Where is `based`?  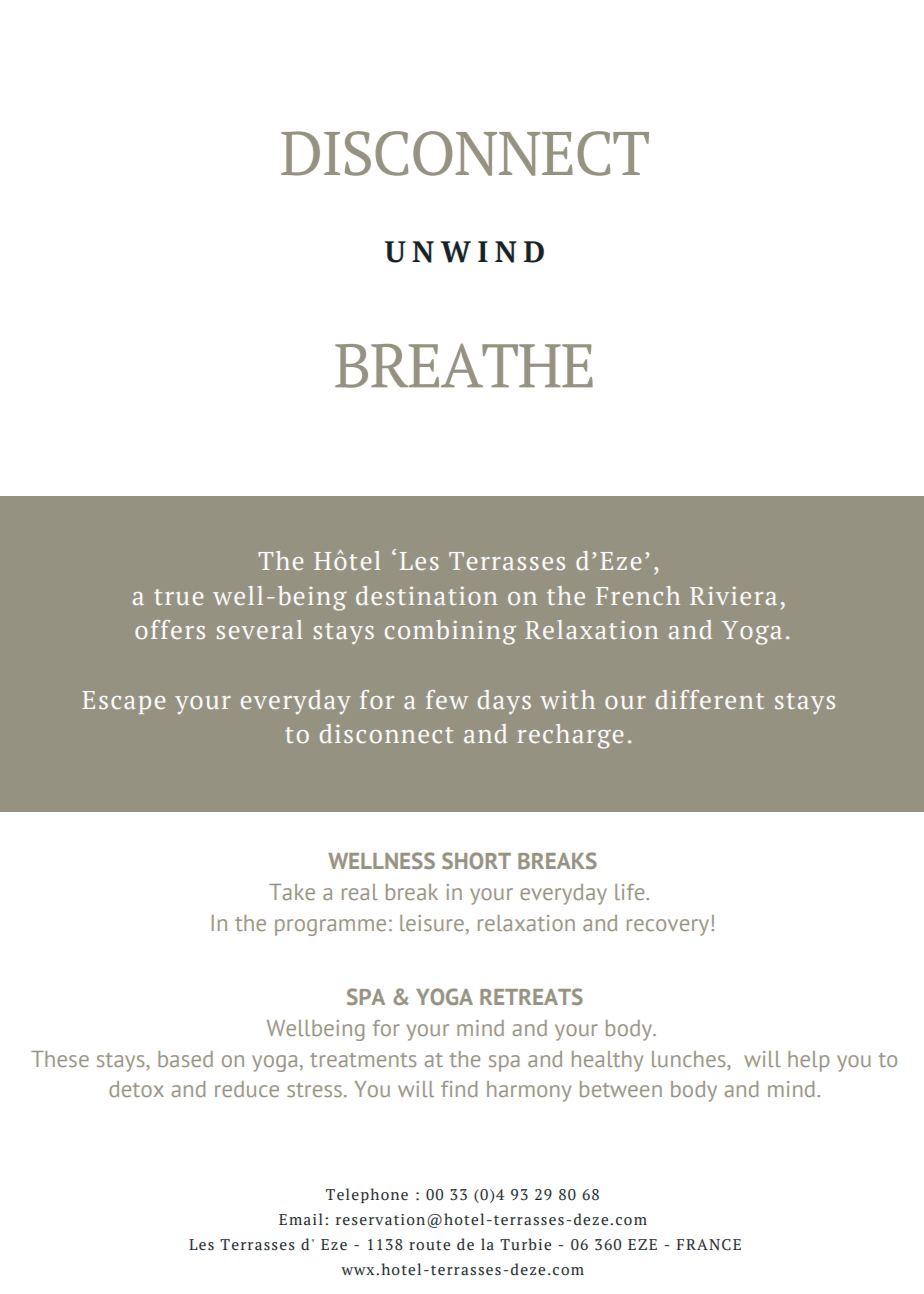 based is located at coordinates (185, 1059).
